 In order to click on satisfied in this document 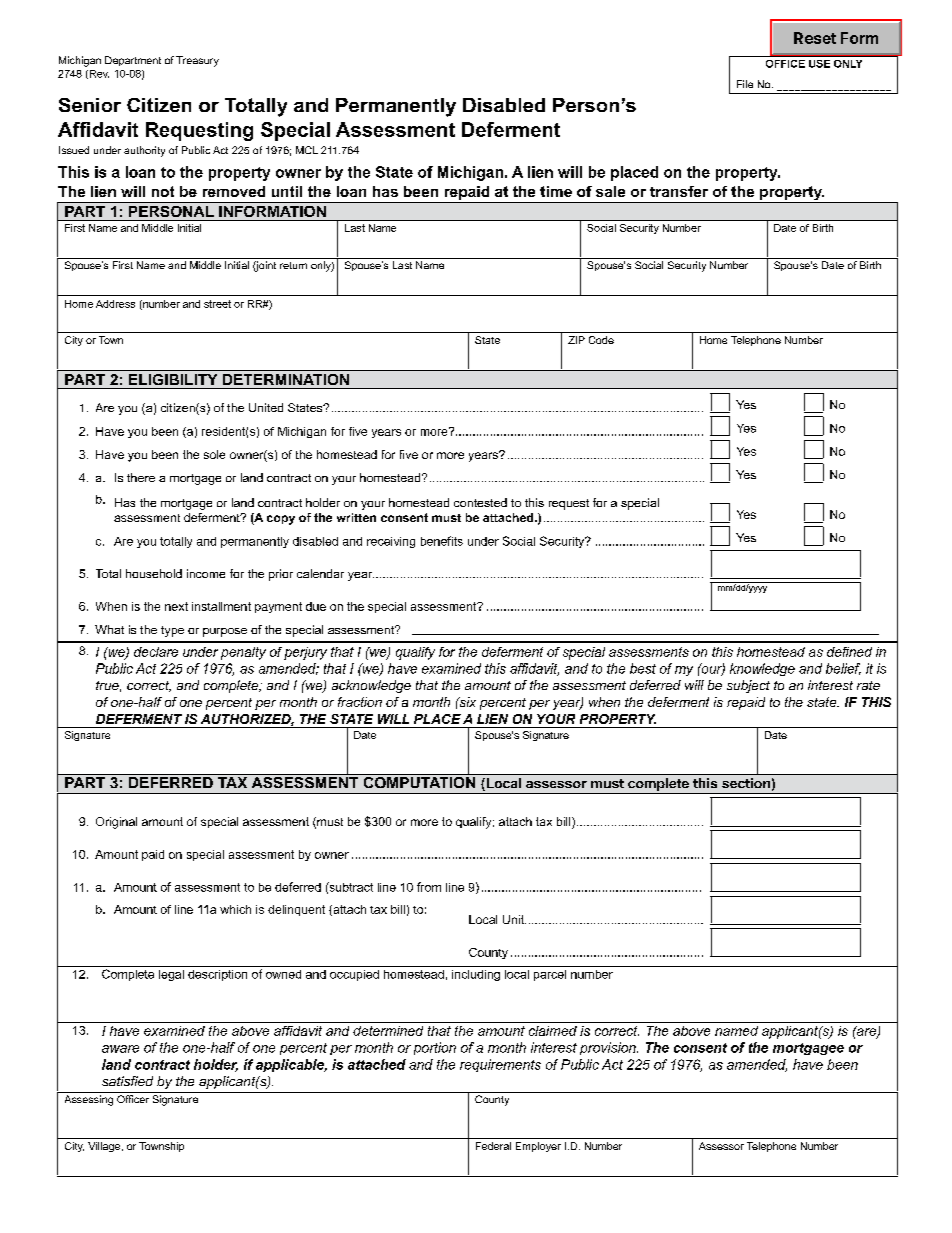, I will do `click(127, 1081)`.
